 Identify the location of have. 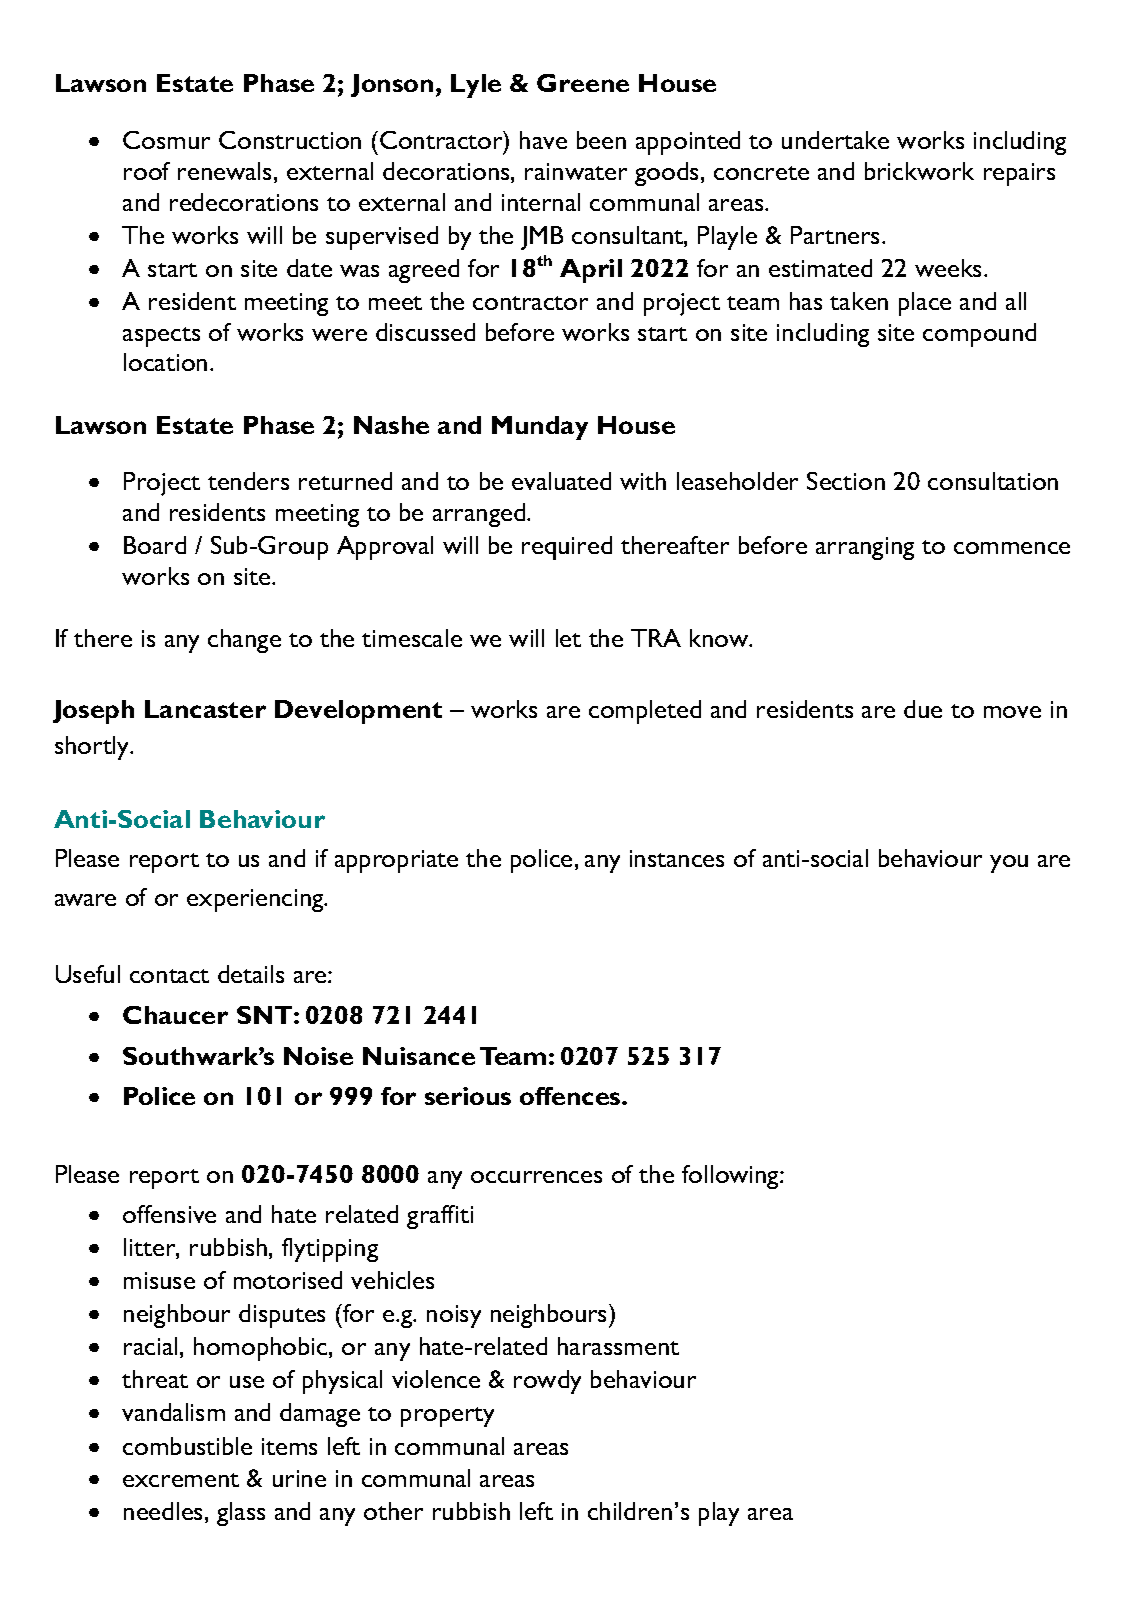
(543, 140).
